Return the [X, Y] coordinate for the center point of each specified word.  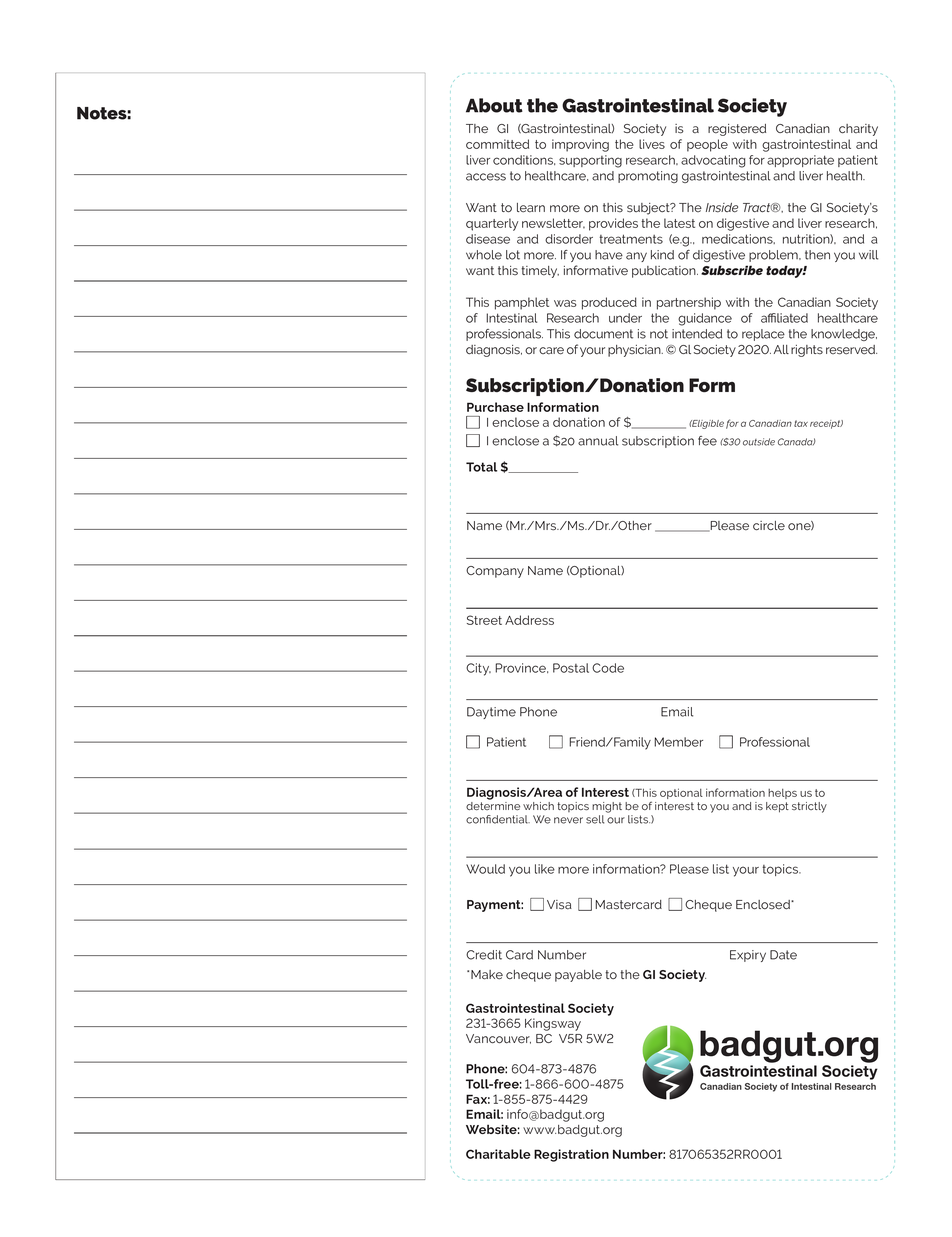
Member [678, 742]
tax [801, 423]
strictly [809, 807]
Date [783, 955]
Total [481, 467]
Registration [571, 1155]
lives [652, 144]
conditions [524, 160]
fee [707, 441]
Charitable [498, 1154]
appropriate [800, 161]
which [538, 806]
